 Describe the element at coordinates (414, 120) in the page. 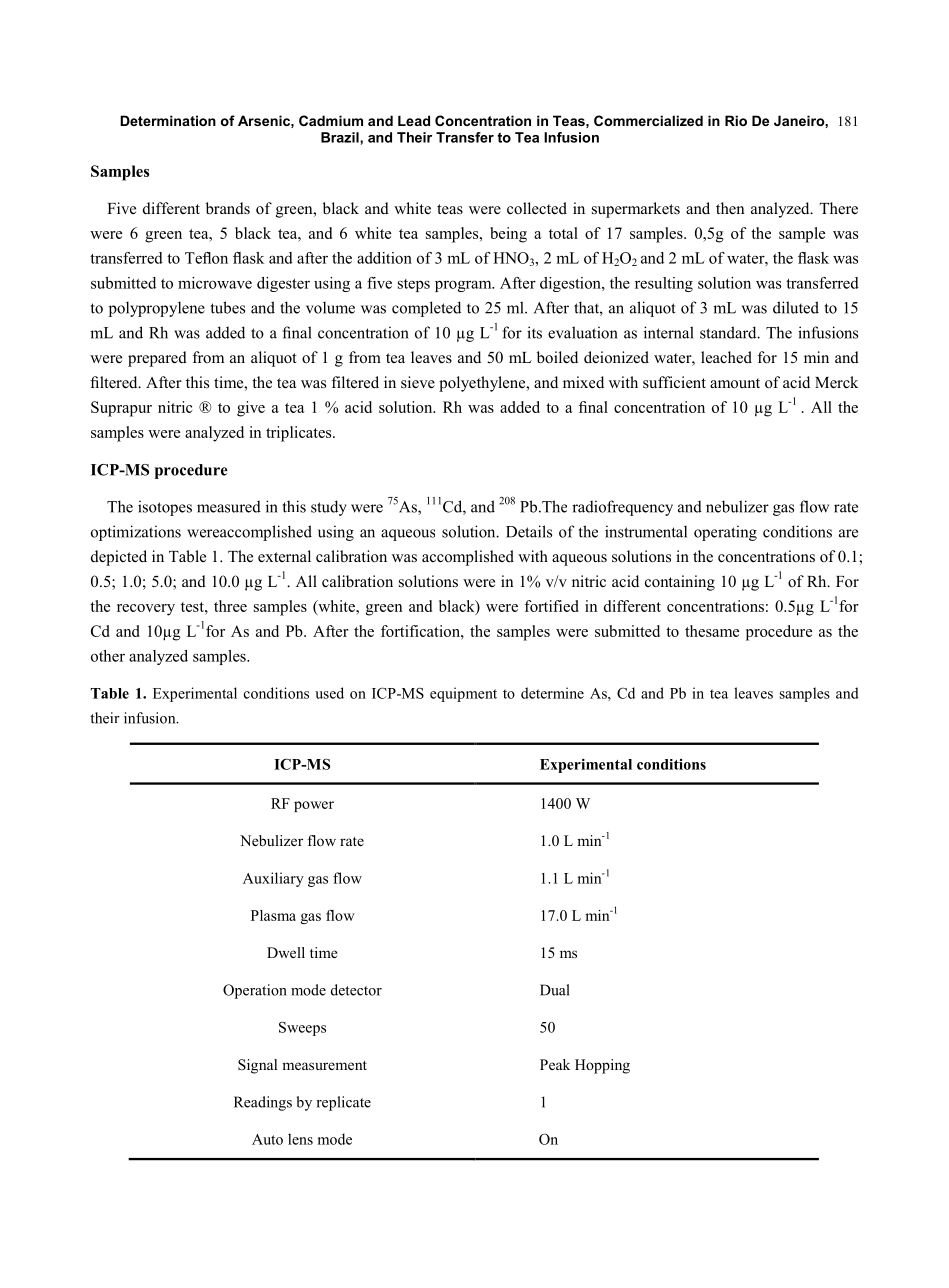

I see `Lead` at that location.
